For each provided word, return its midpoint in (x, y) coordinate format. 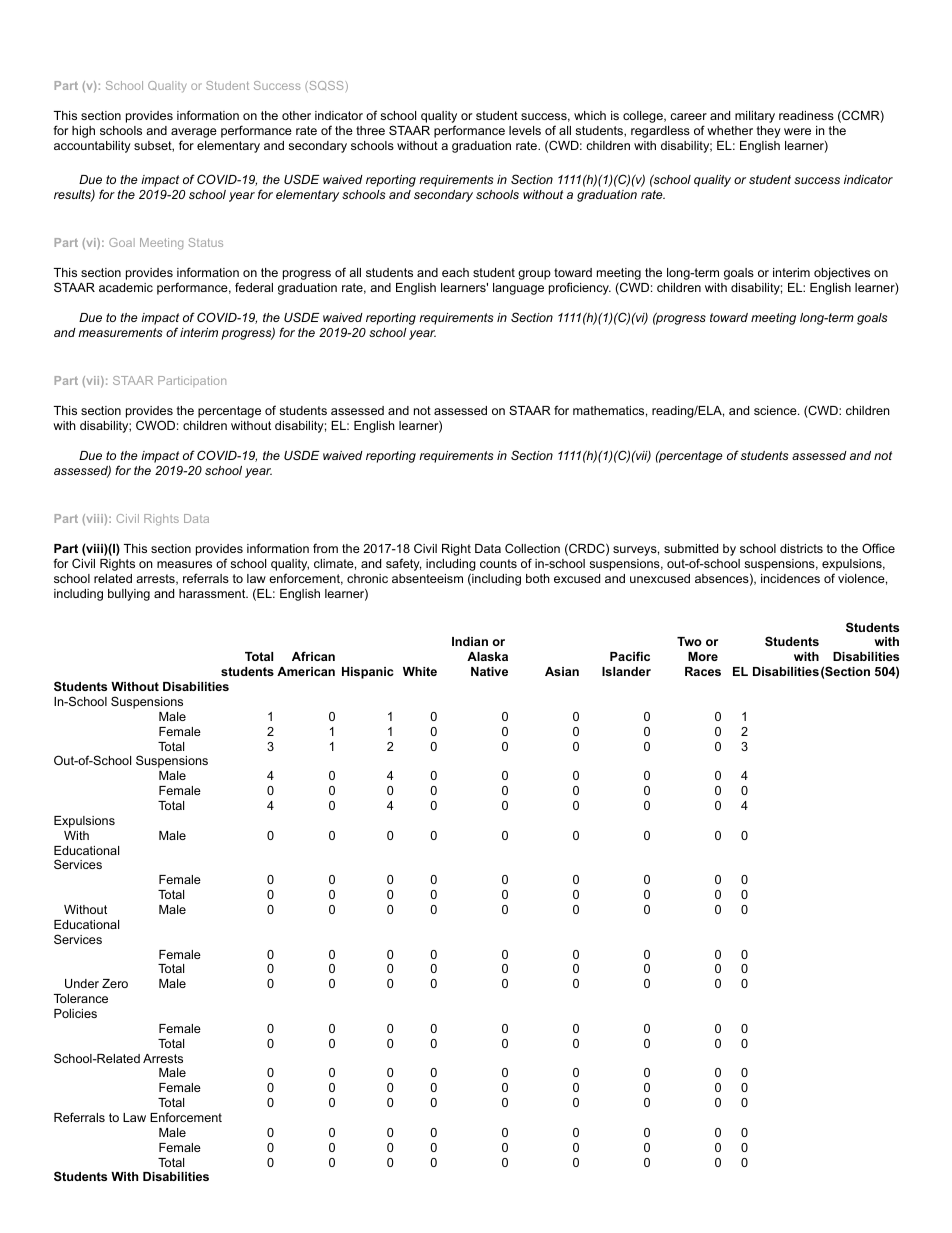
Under (82, 983)
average (194, 134)
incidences (790, 578)
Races (703, 671)
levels (525, 130)
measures (184, 564)
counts (498, 563)
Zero (115, 983)
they (769, 132)
